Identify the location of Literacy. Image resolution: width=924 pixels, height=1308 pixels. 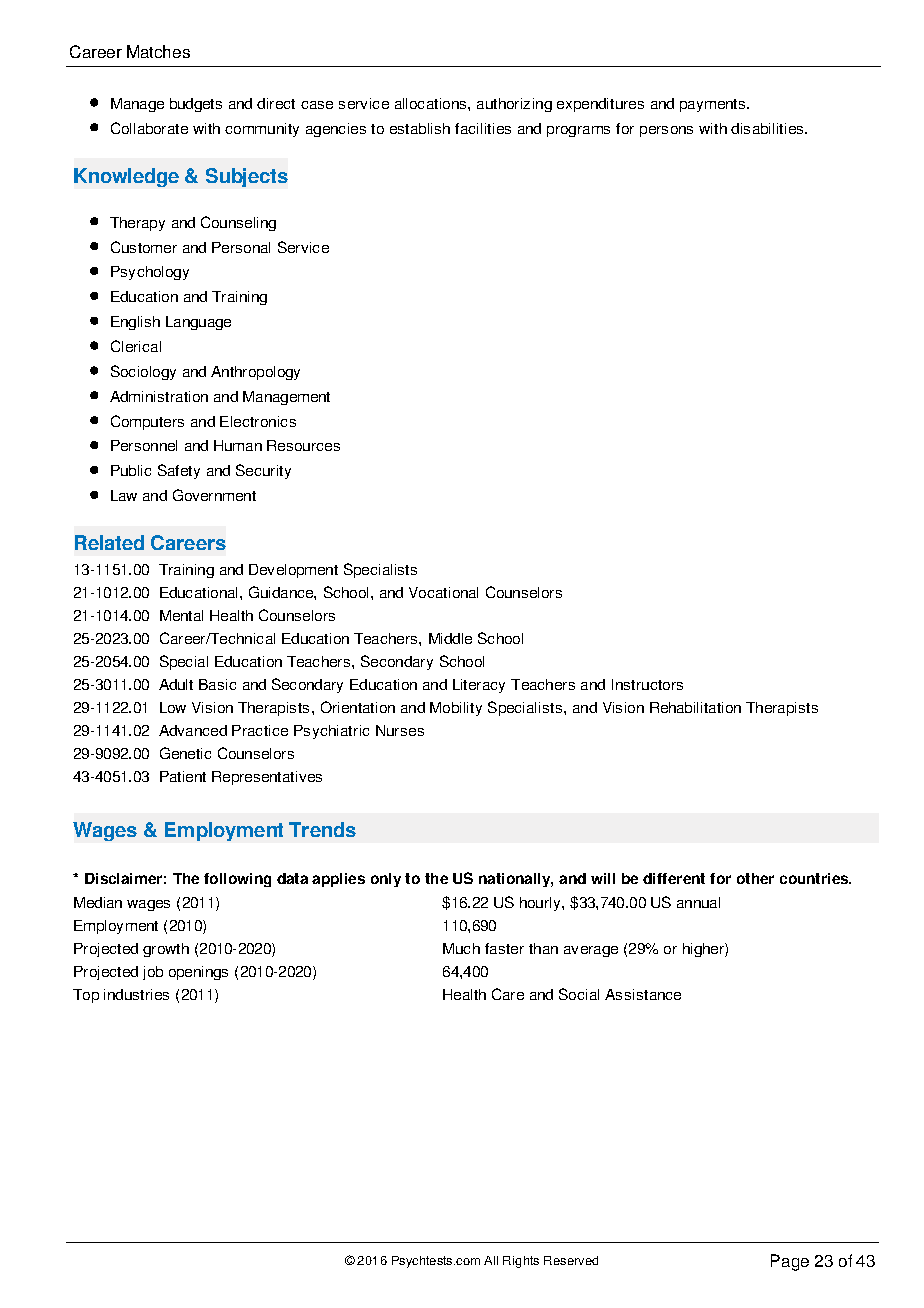
(479, 686).
